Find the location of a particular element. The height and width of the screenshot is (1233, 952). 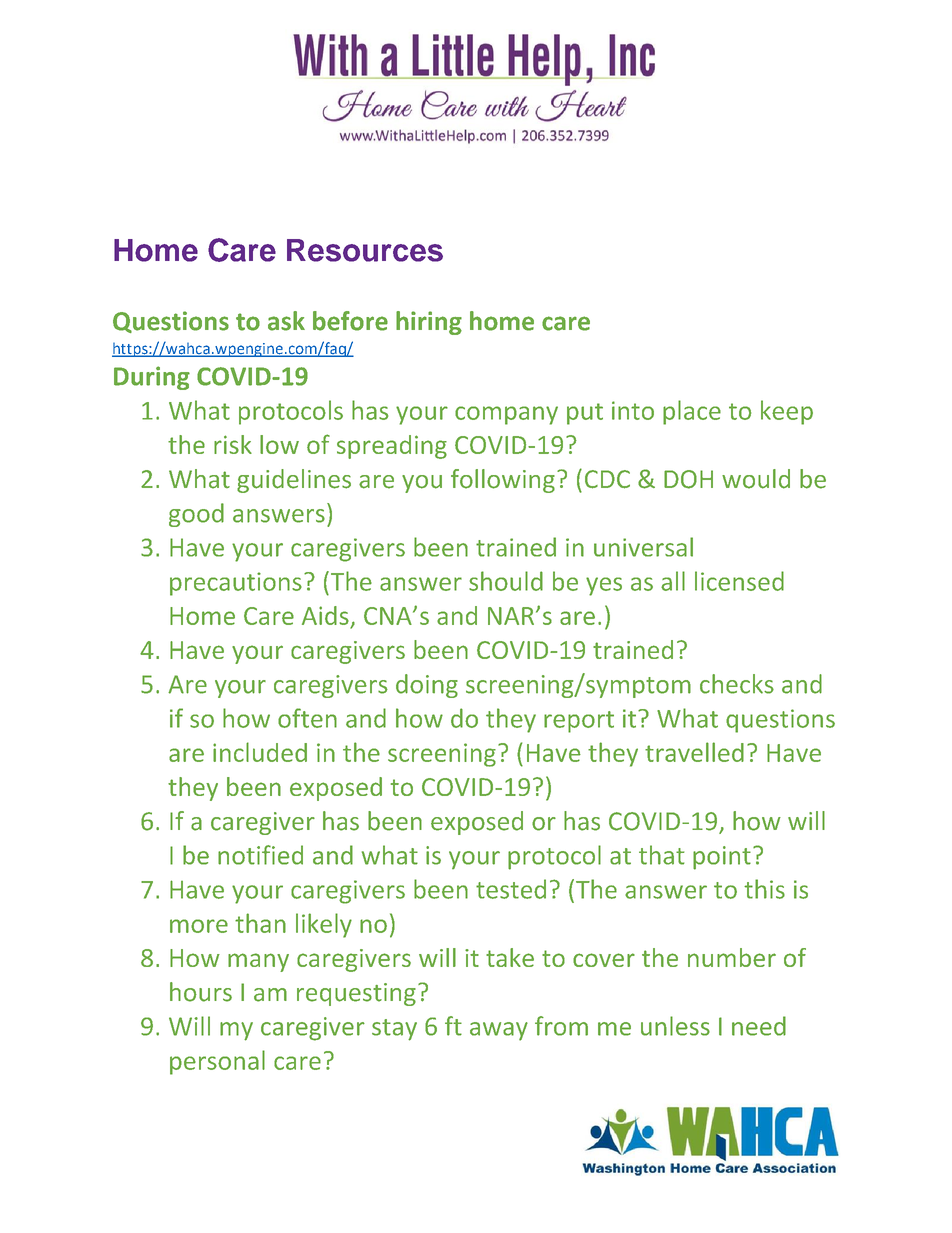

place is located at coordinates (692, 412).
